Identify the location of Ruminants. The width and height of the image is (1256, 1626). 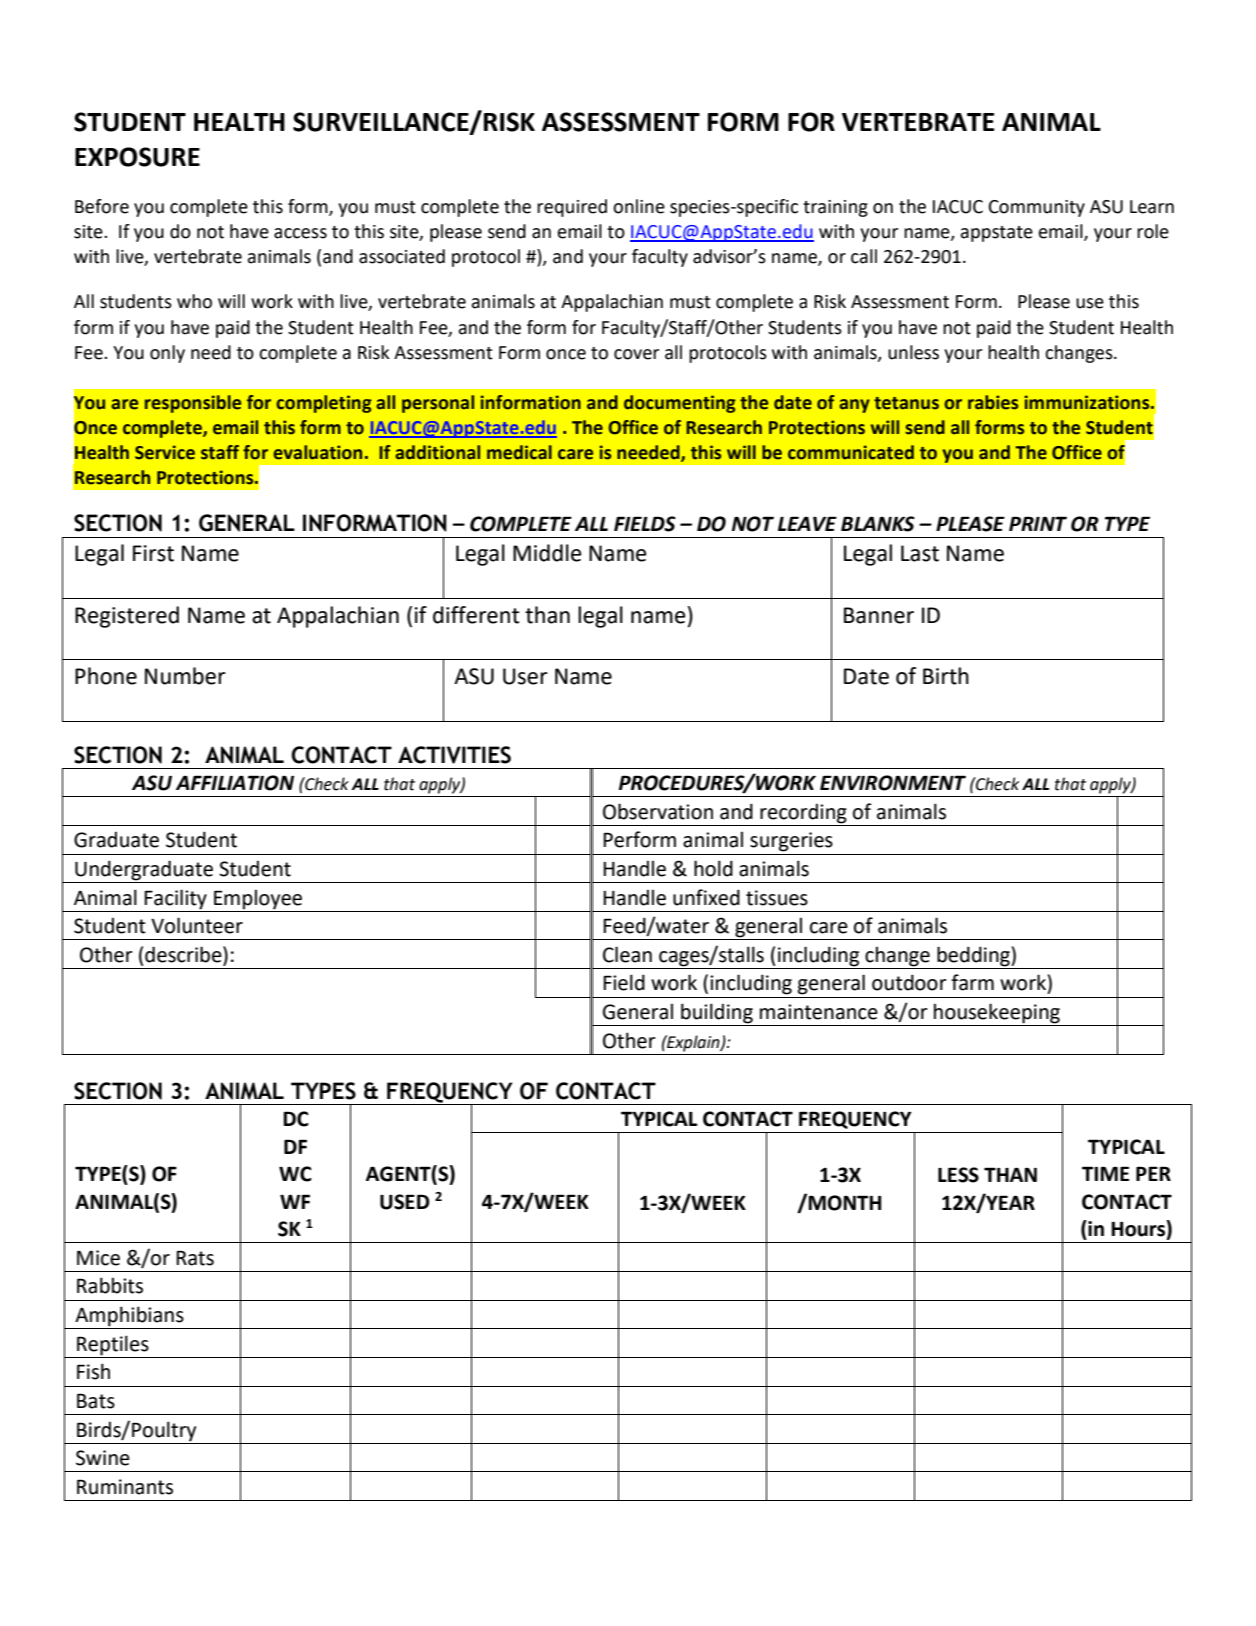
(125, 1487).
